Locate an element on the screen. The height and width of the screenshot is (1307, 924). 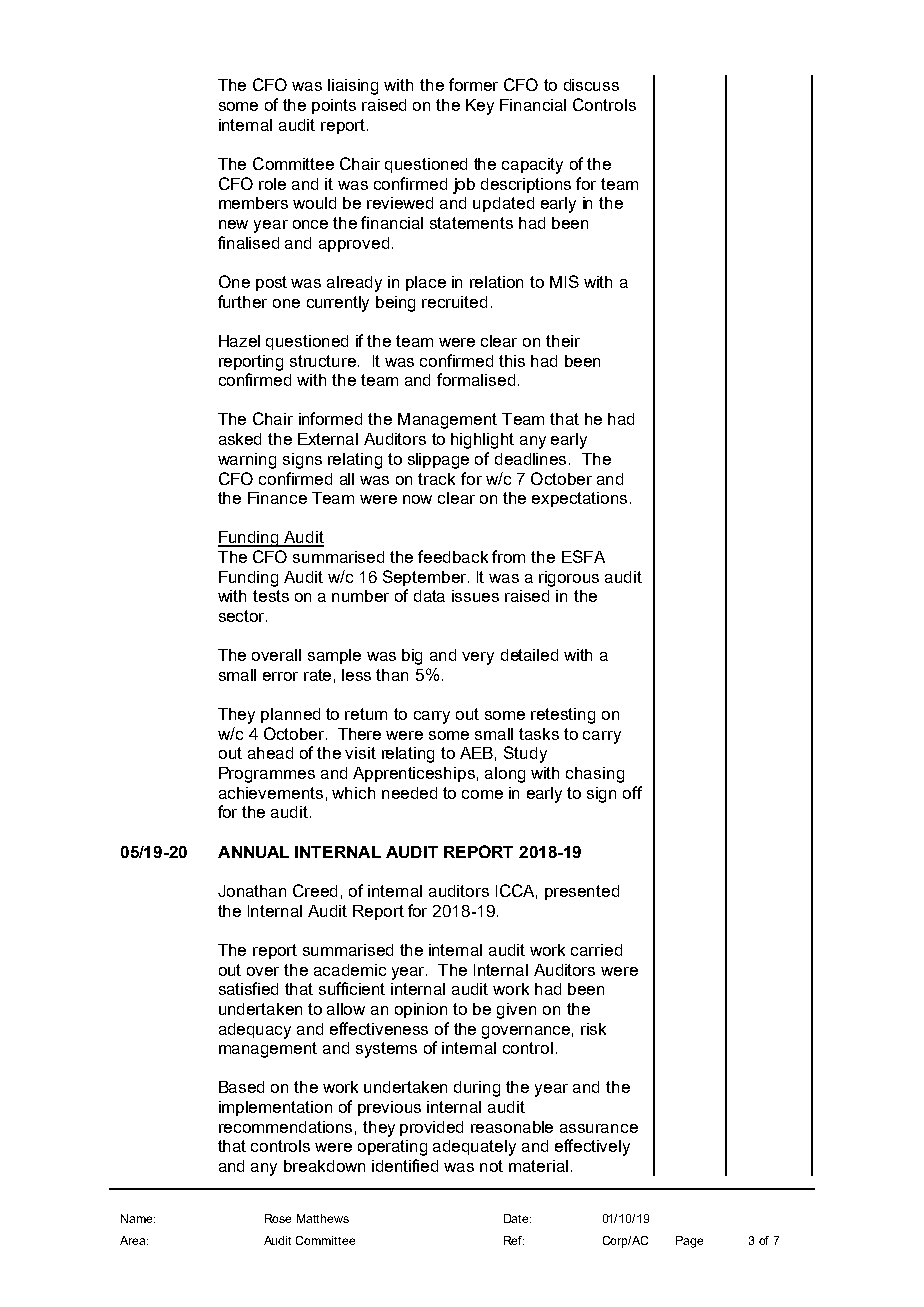
less is located at coordinates (356, 675).
